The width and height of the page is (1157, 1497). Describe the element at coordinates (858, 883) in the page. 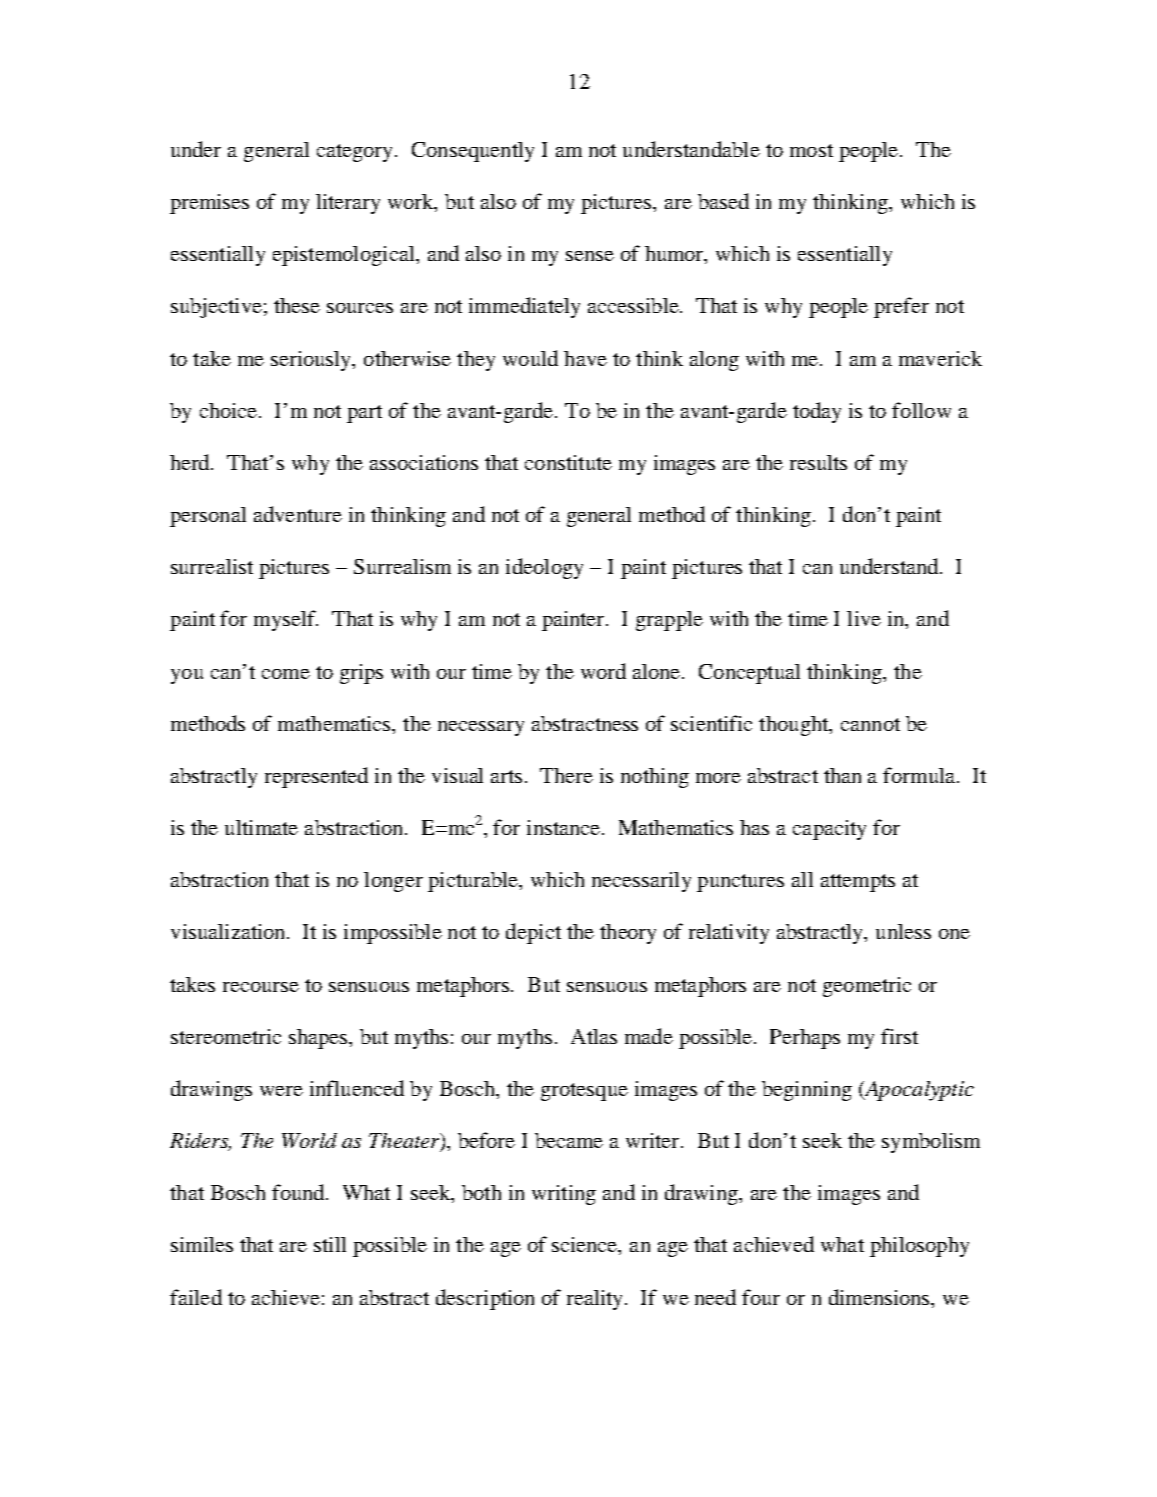

I see `attempts` at that location.
